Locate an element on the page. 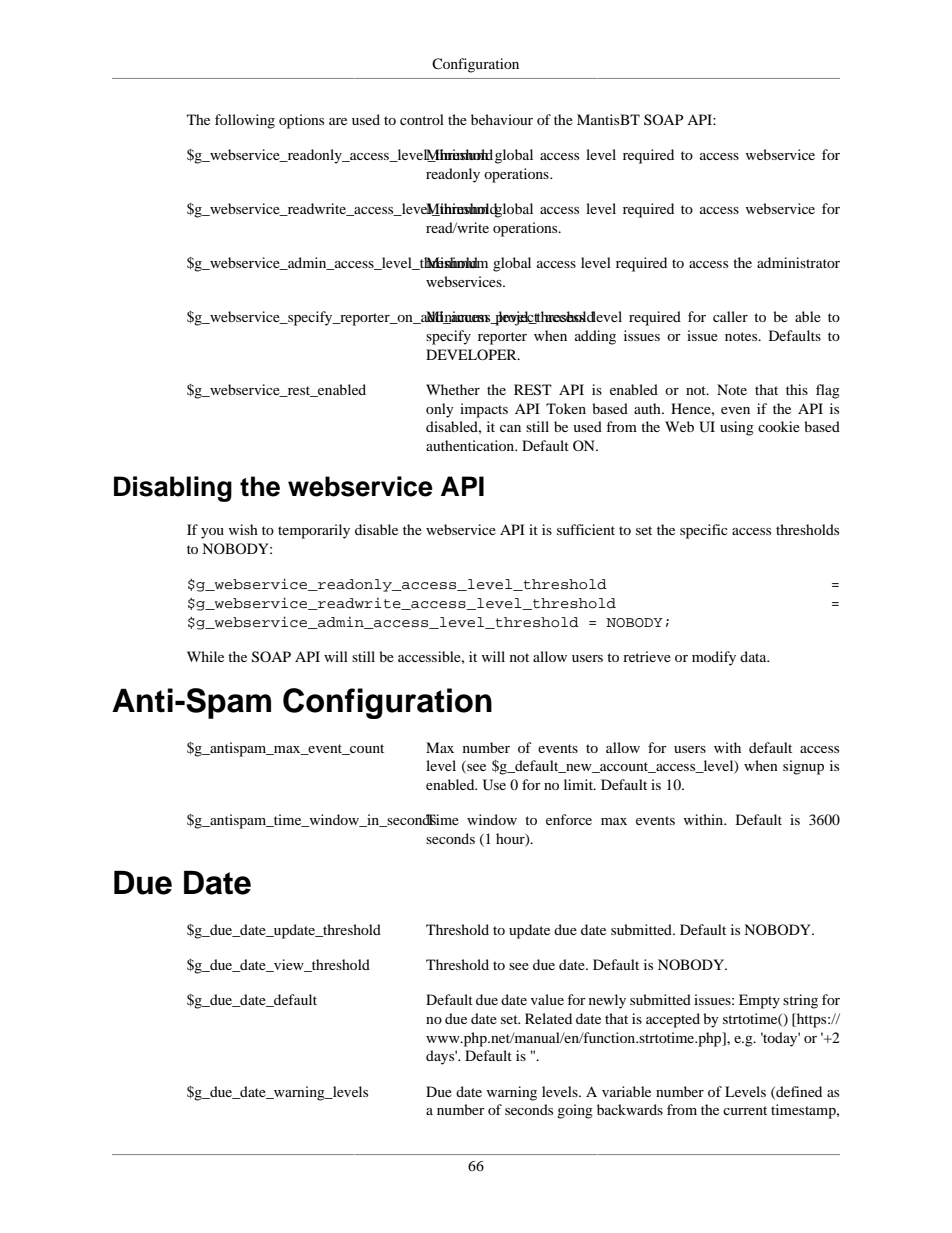 The height and width of the document is (1233, 952). behaviour is located at coordinates (502, 119).
